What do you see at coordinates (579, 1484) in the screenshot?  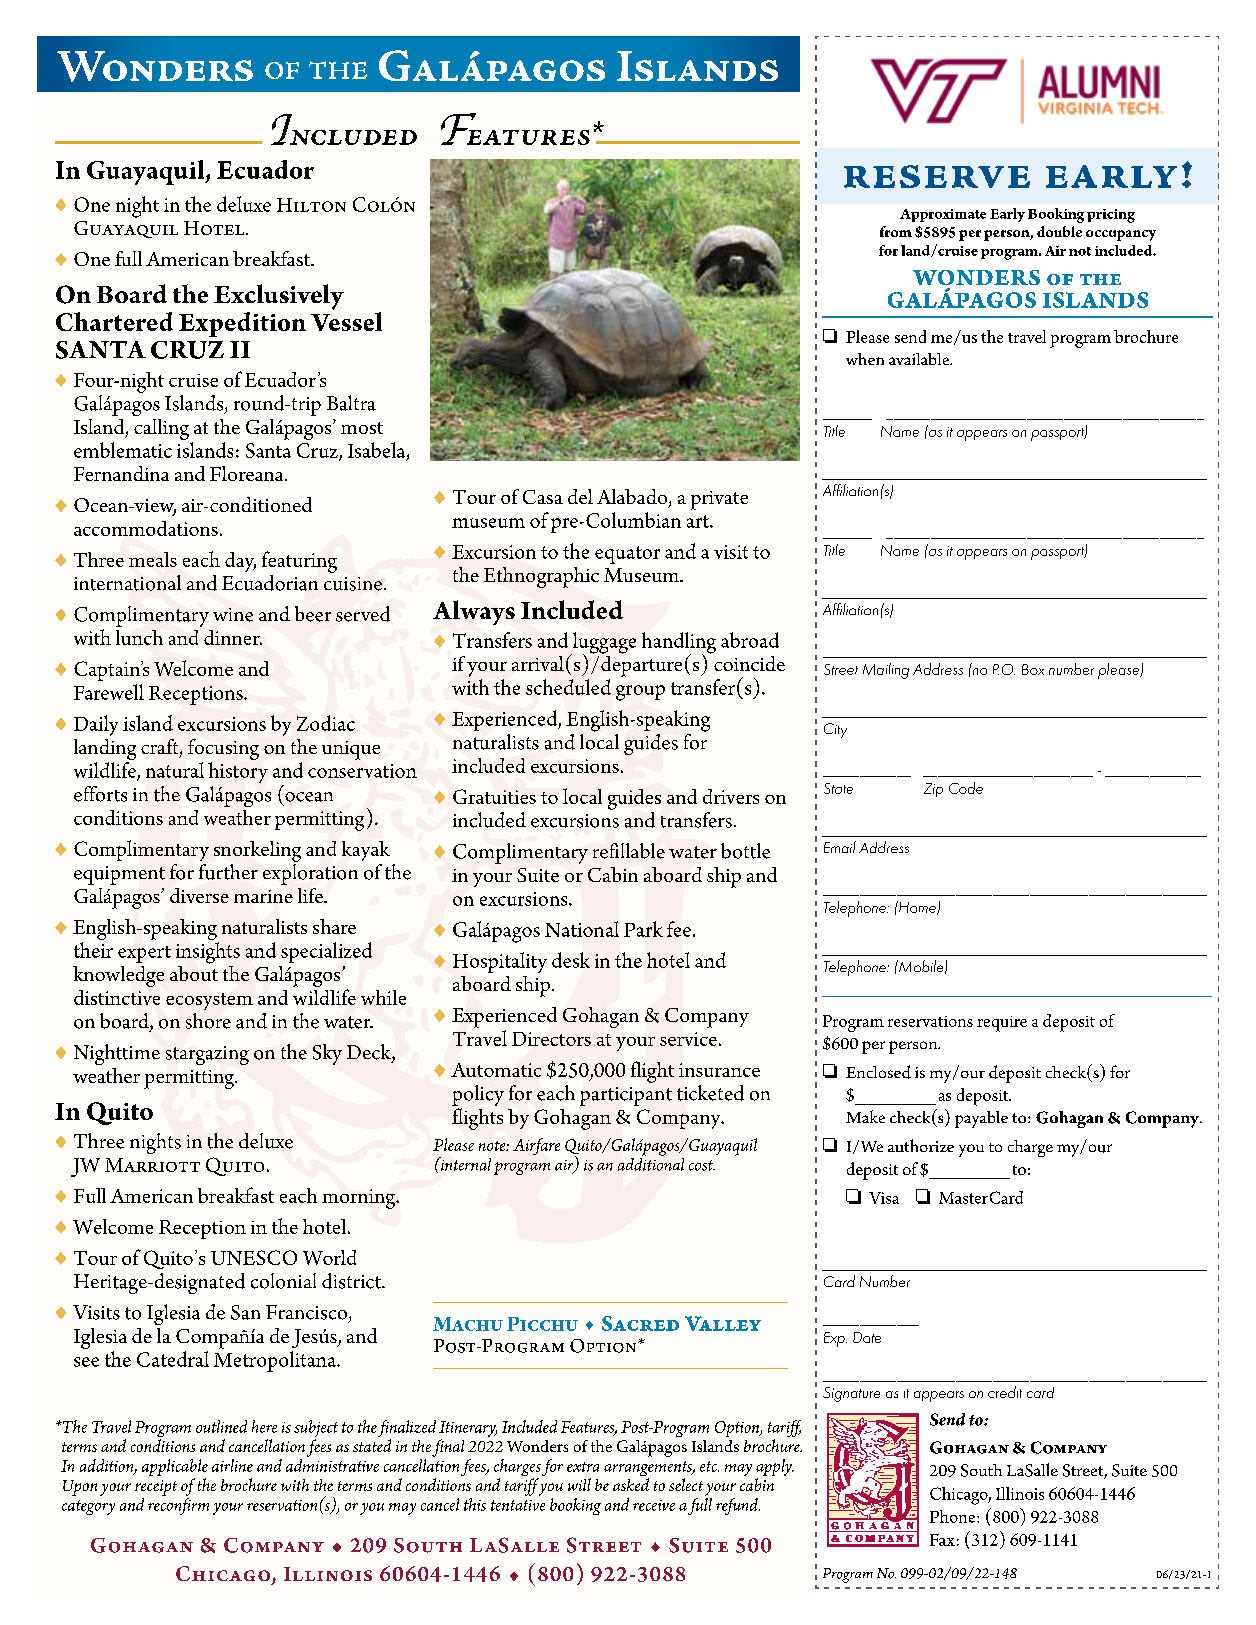 I see `will` at bounding box center [579, 1484].
